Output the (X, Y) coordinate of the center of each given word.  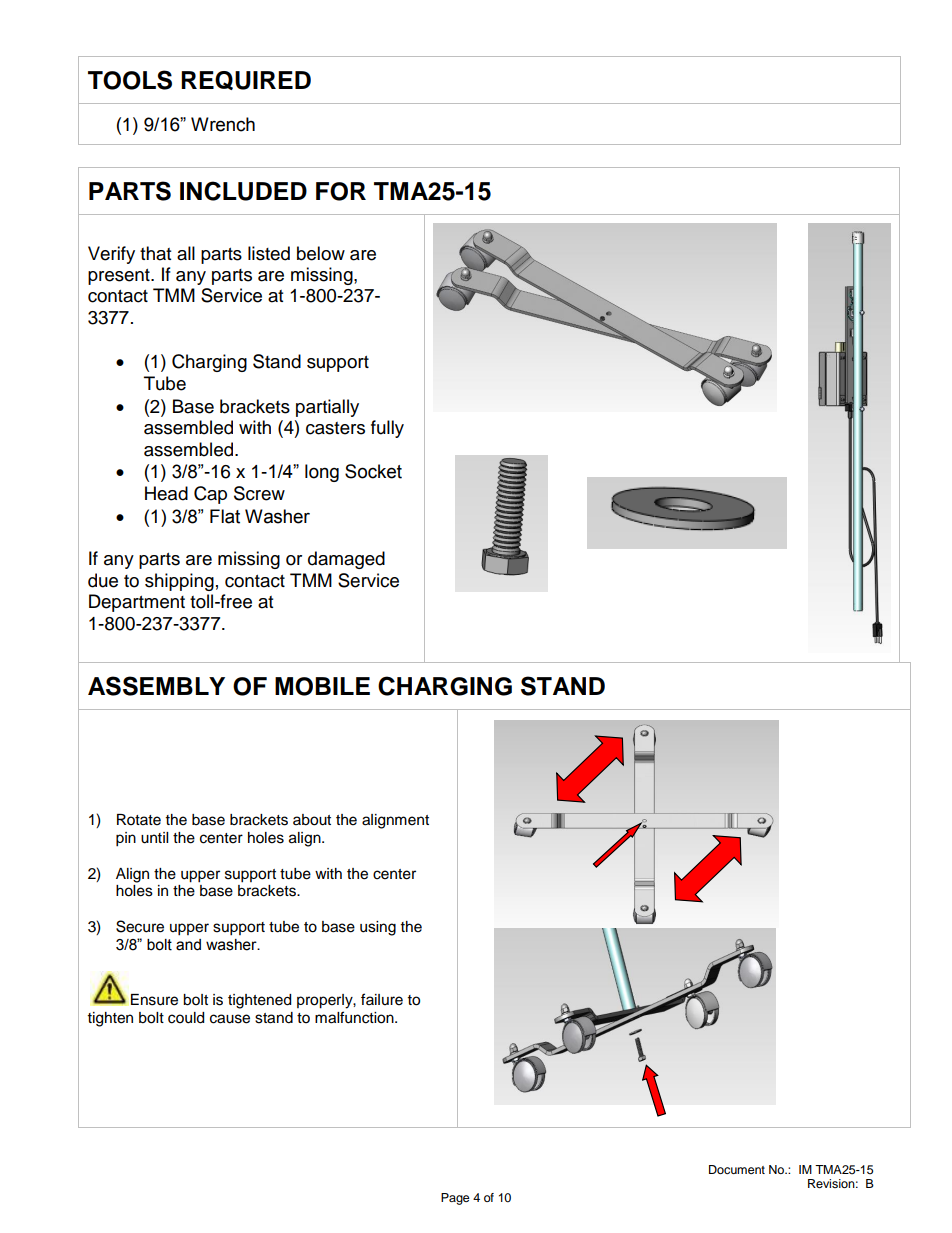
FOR (341, 191)
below (321, 253)
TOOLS (130, 80)
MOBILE (322, 686)
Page (455, 1199)
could (186, 1018)
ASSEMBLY (156, 686)
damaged (346, 560)
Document (737, 1169)
